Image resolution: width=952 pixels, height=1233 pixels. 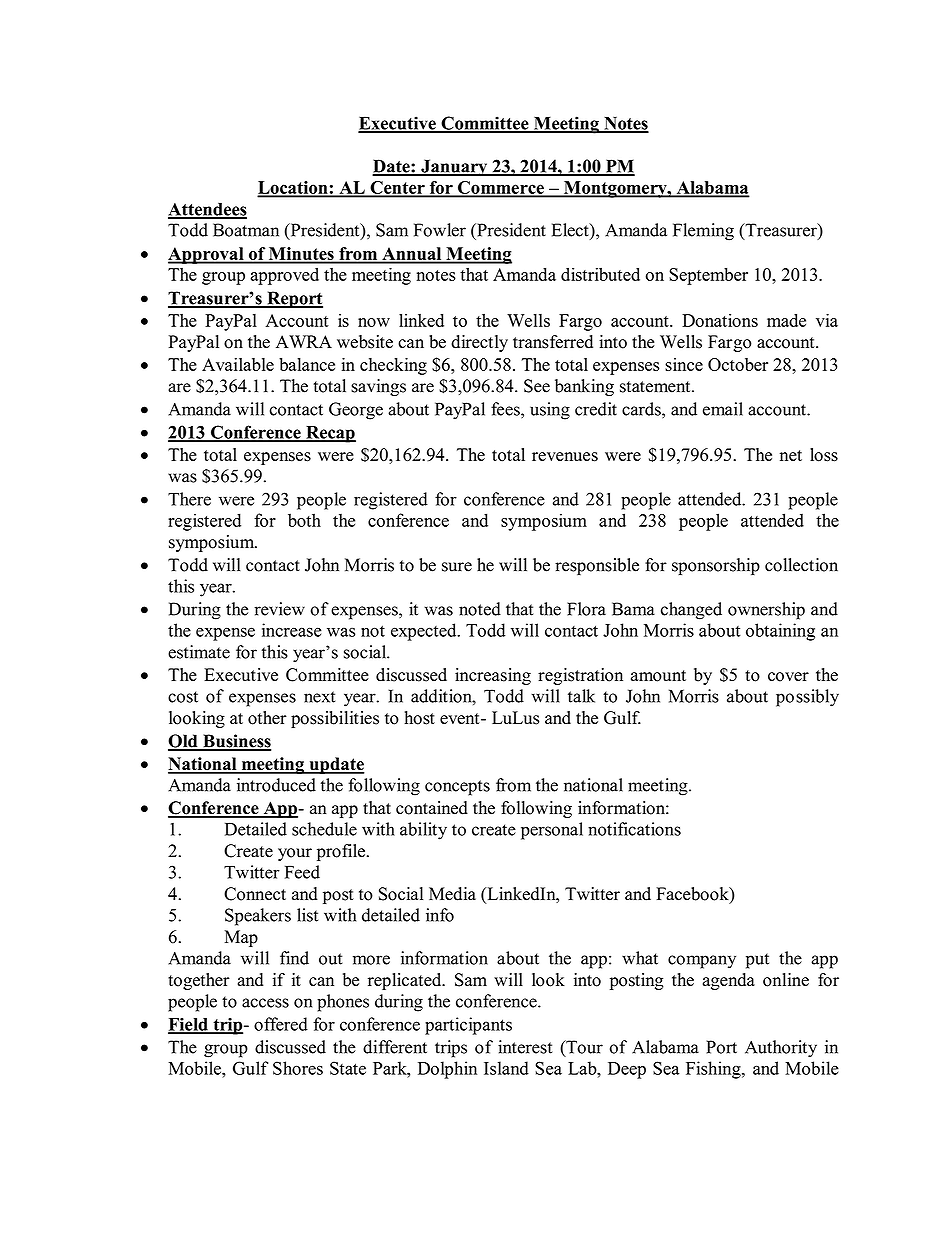 What do you see at coordinates (634, 829) in the page?
I see `notifications` at bounding box center [634, 829].
